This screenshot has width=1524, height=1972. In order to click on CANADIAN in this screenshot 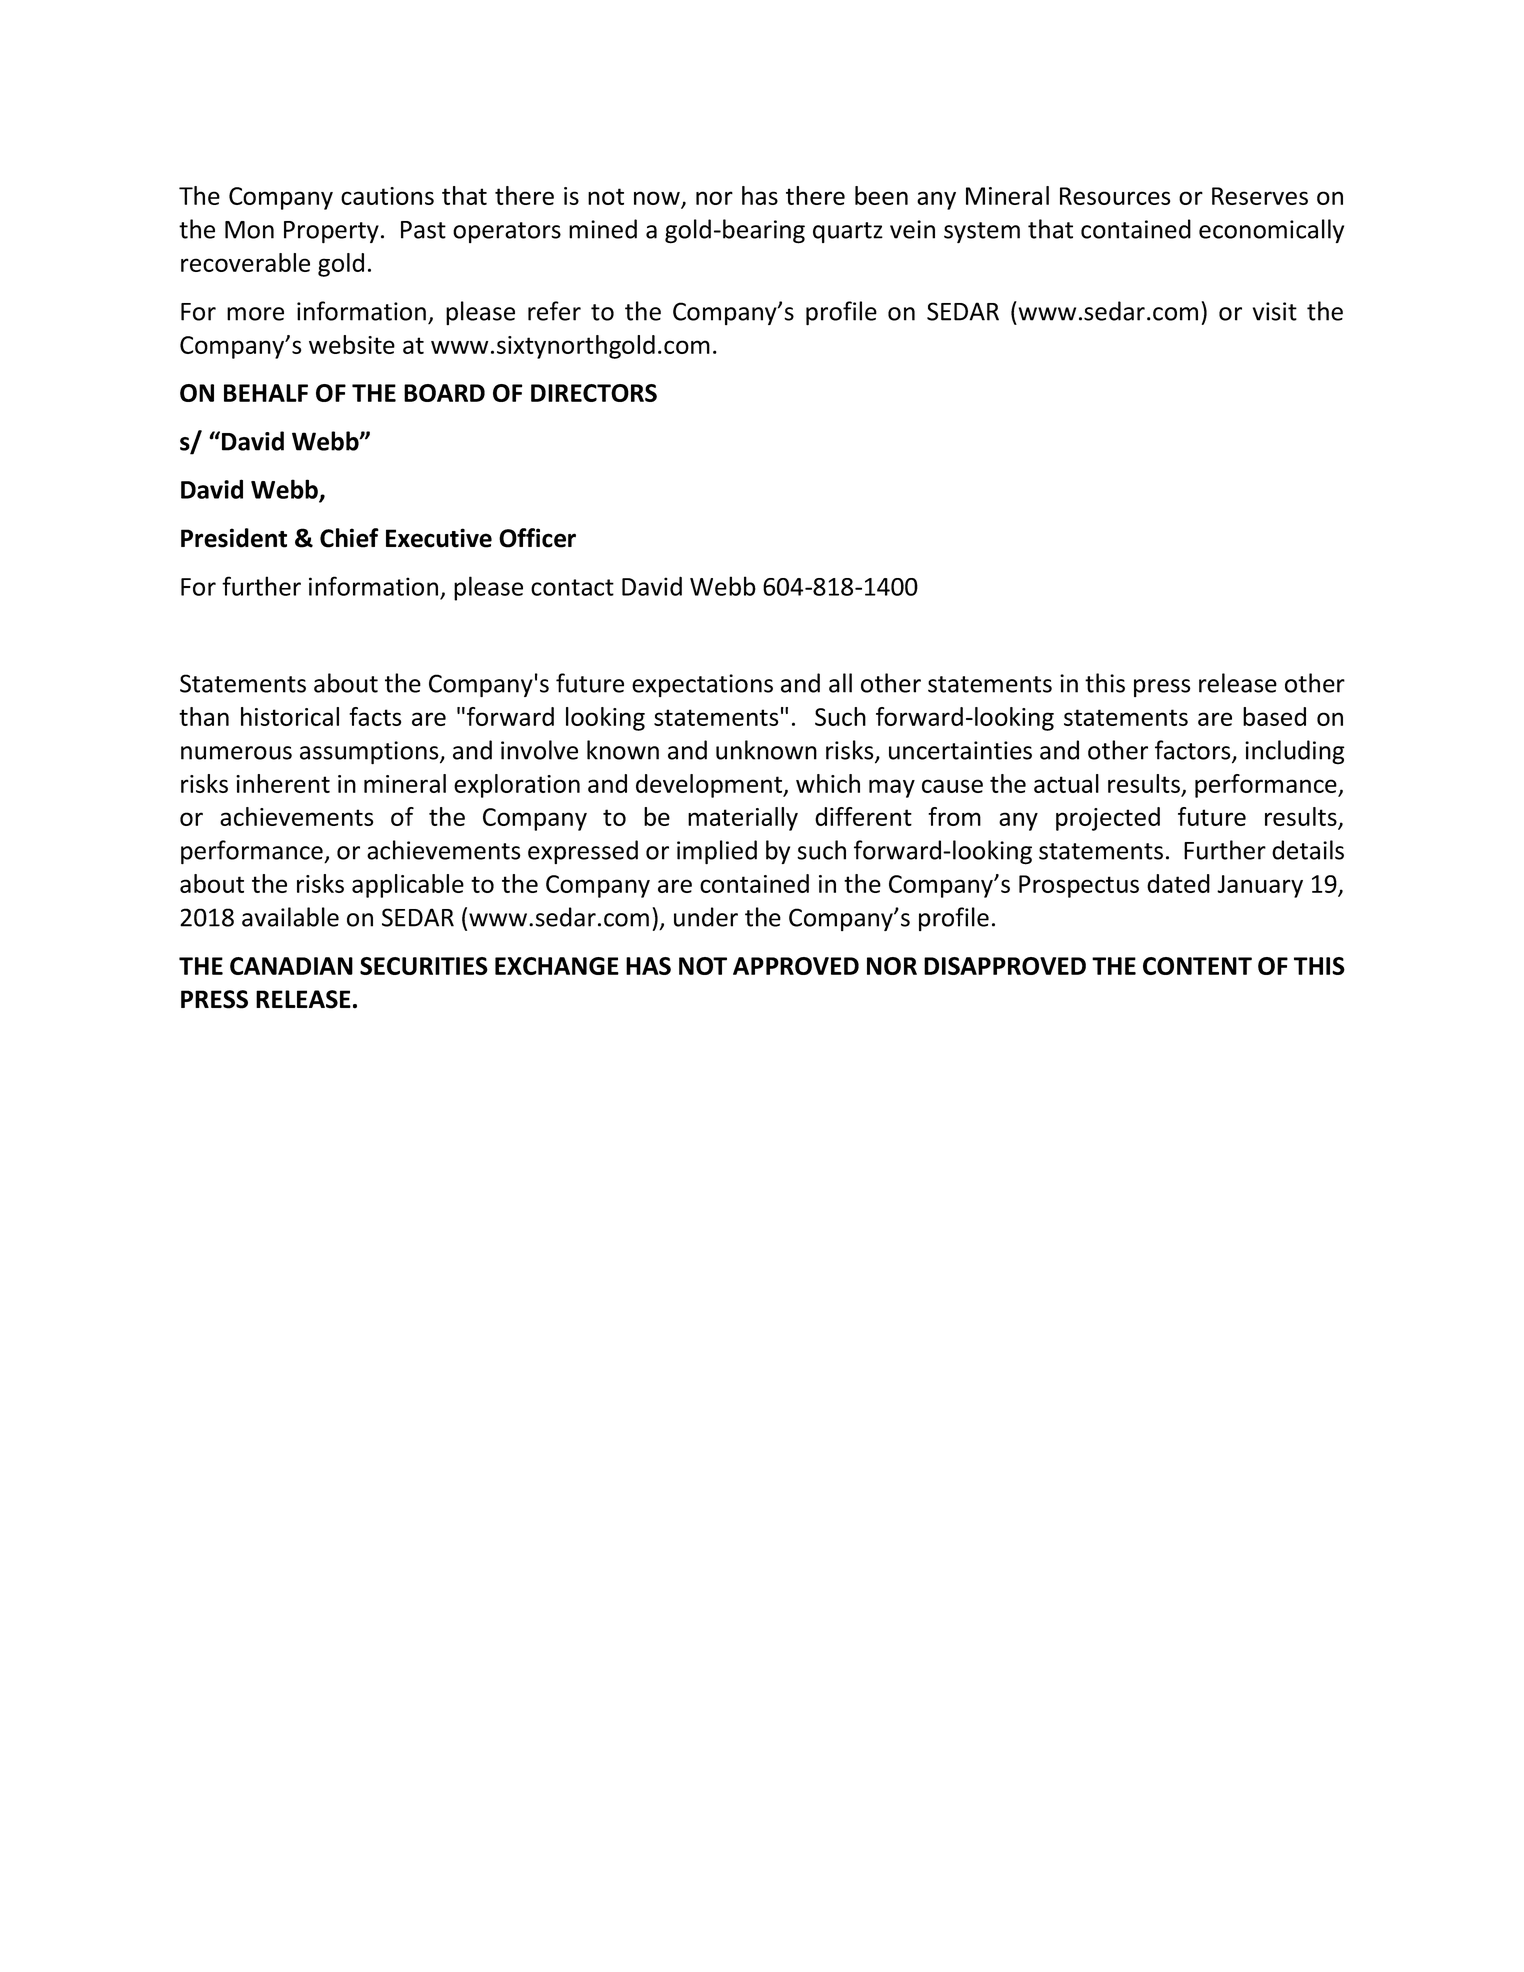, I will do `click(291, 966)`.
